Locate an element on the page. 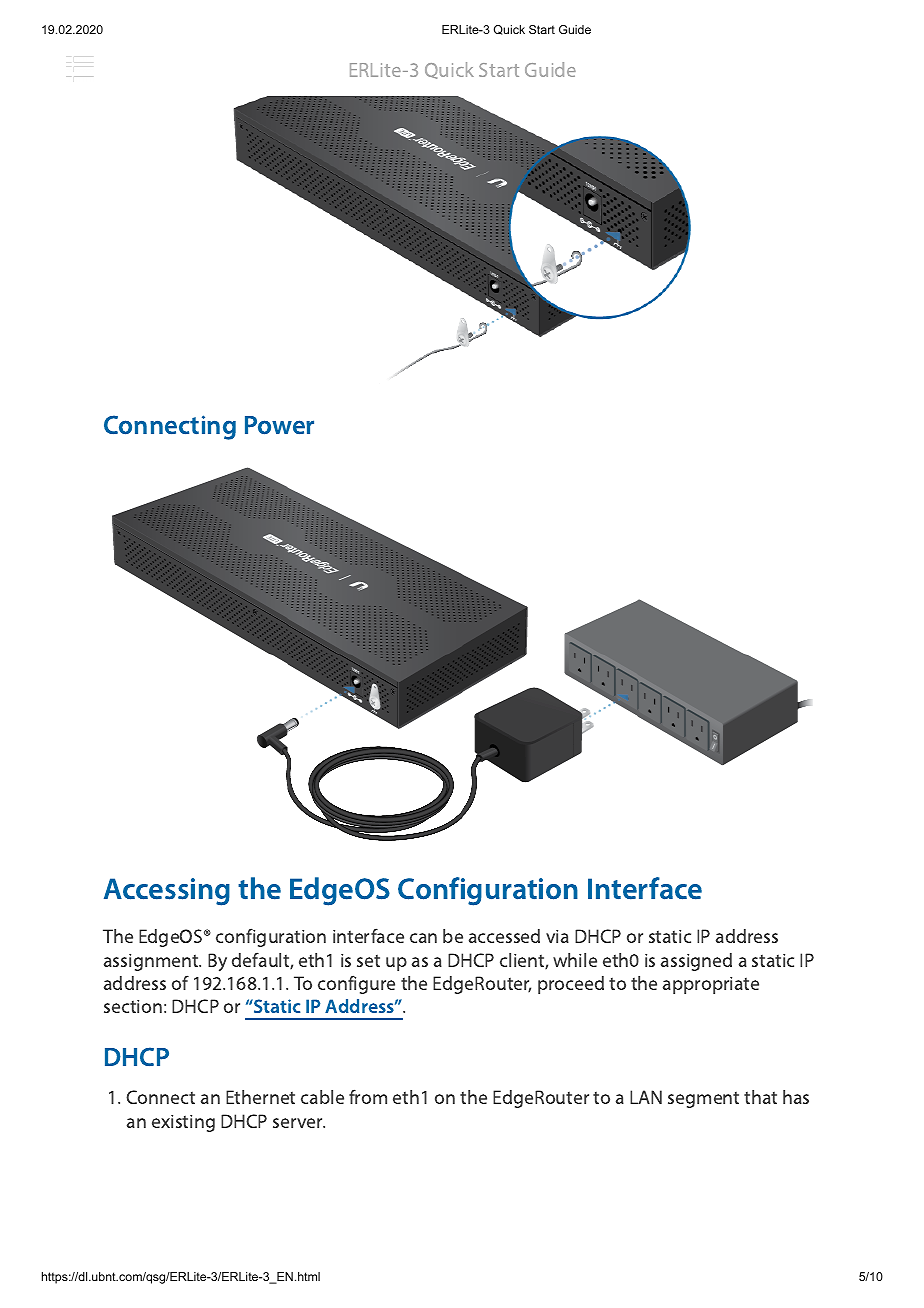 The height and width of the page is (1308, 924). that is located at coordinates (760, 1097).
